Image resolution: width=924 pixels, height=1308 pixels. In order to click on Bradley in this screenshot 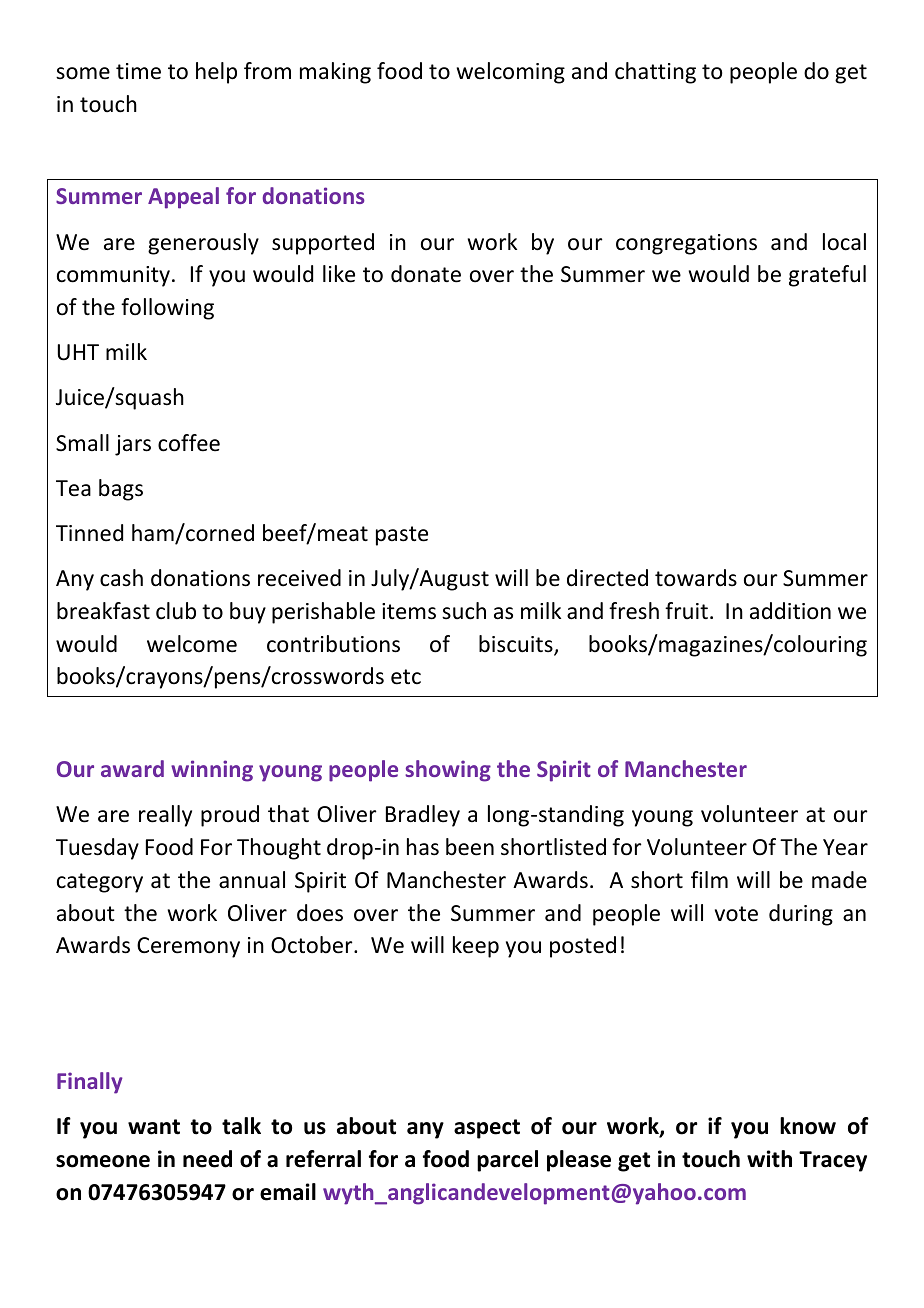, I will do `click(423, 816)`.
